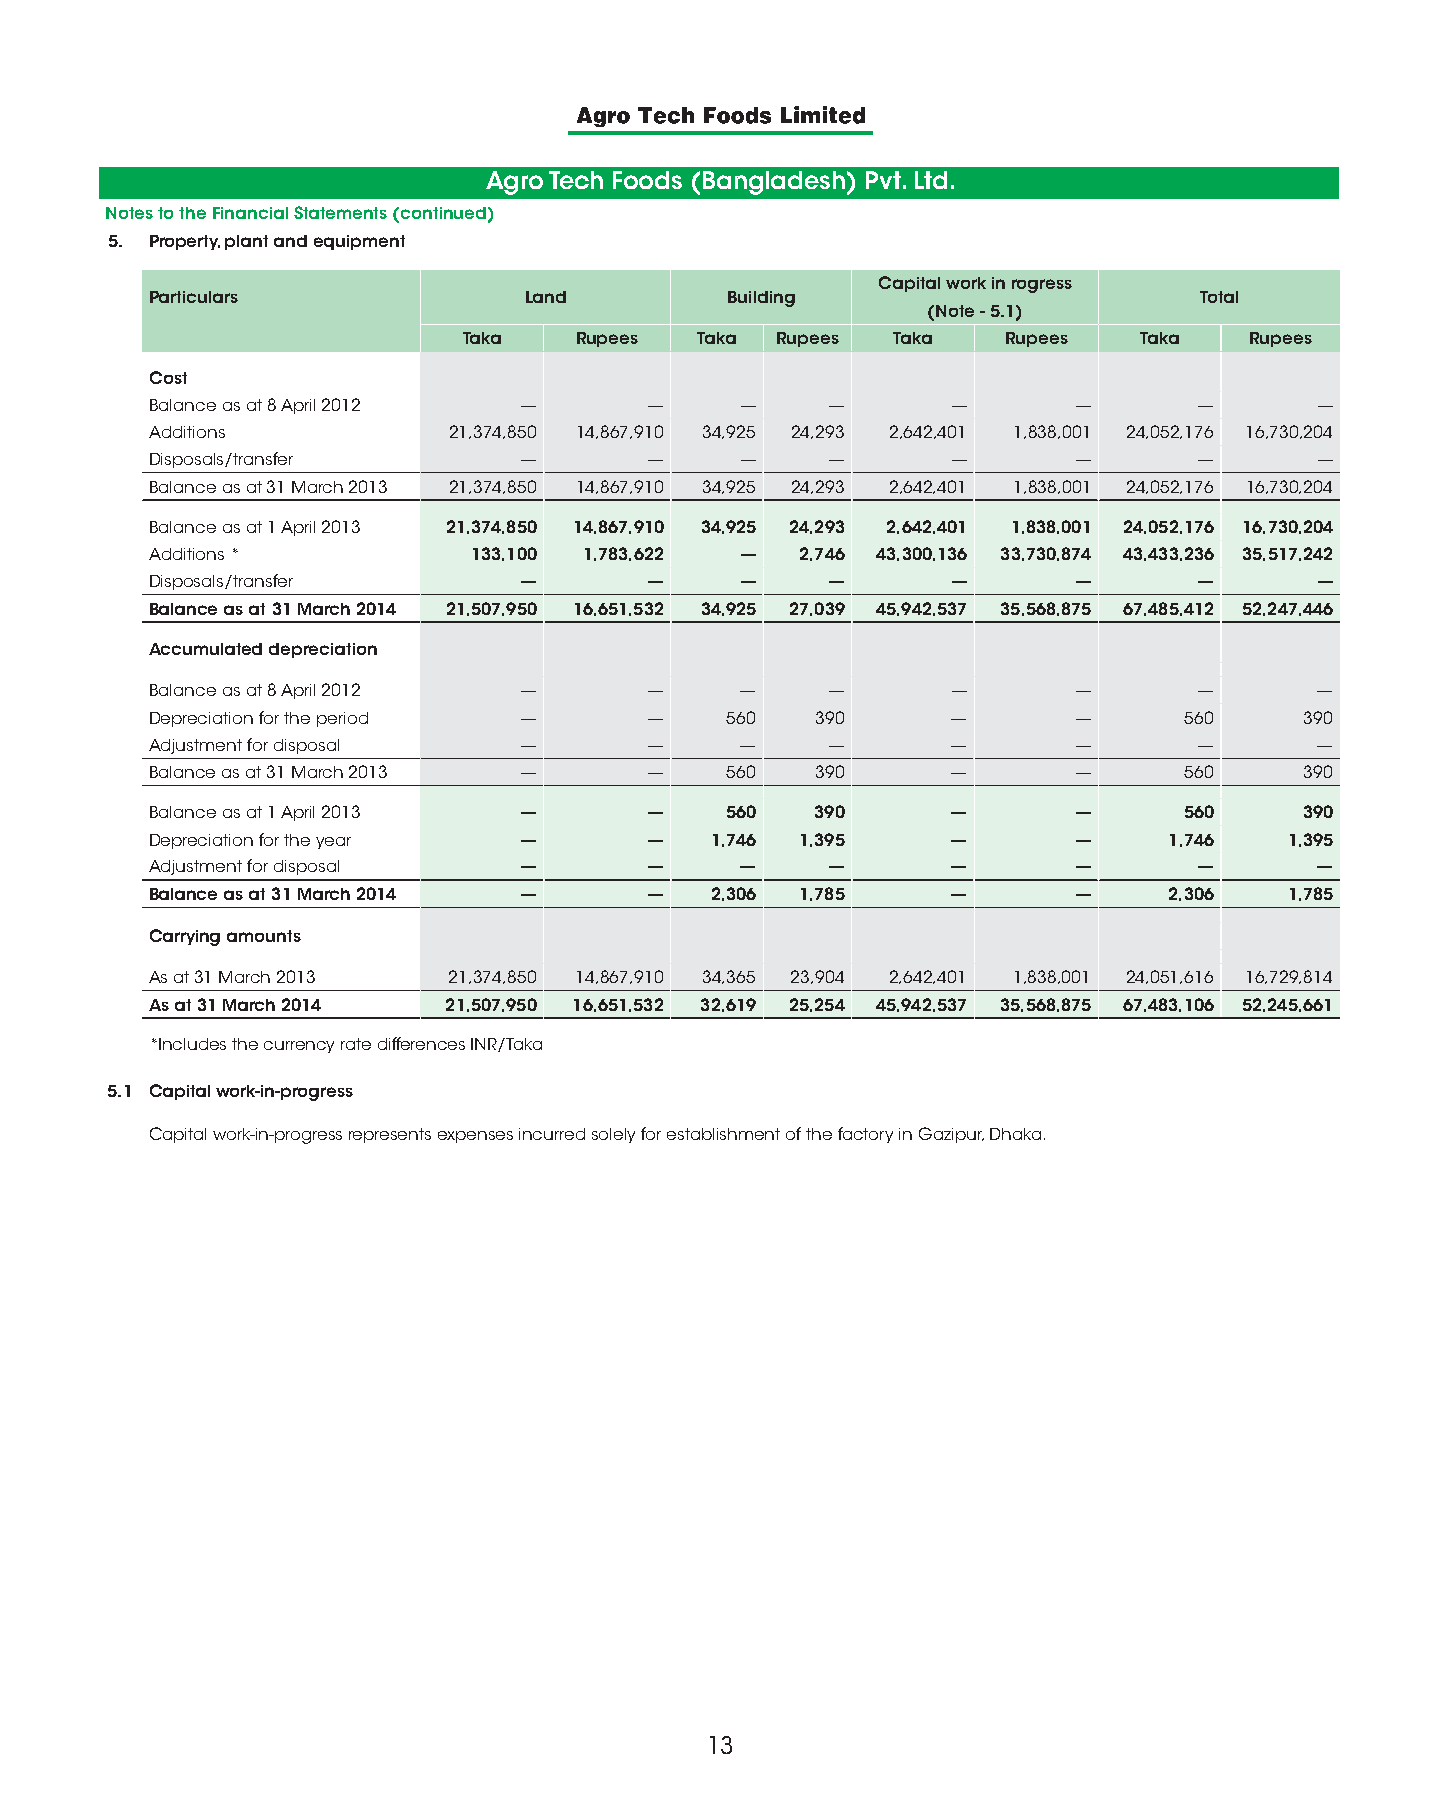 The height and width of the page is (1815, 1441). What do you see at coordinates (761, 299) in the page?
I see `Building` at bounding box center [761, 299].
